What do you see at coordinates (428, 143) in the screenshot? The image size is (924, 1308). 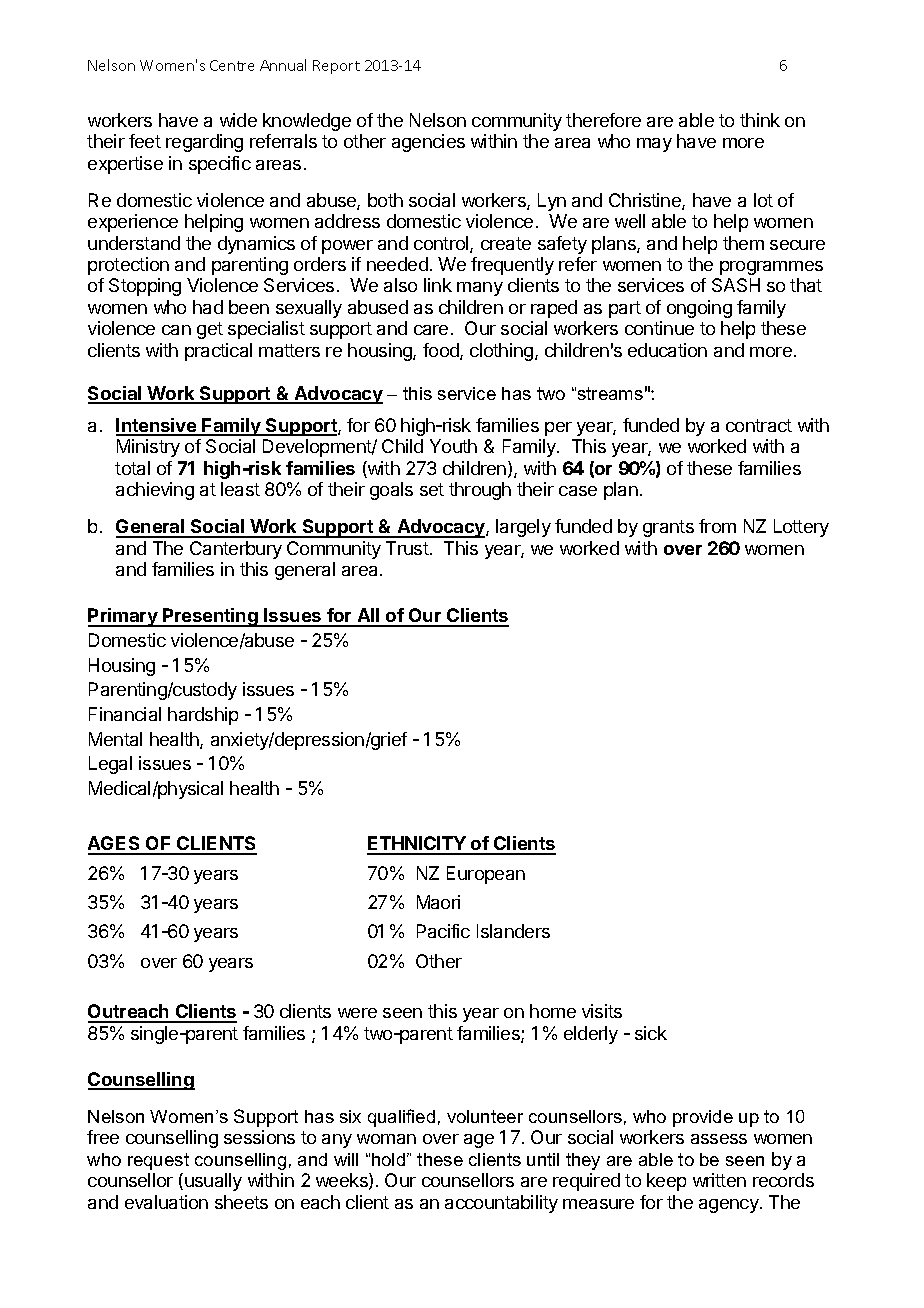 I see `agencies` at bounding box center [428, 143].
